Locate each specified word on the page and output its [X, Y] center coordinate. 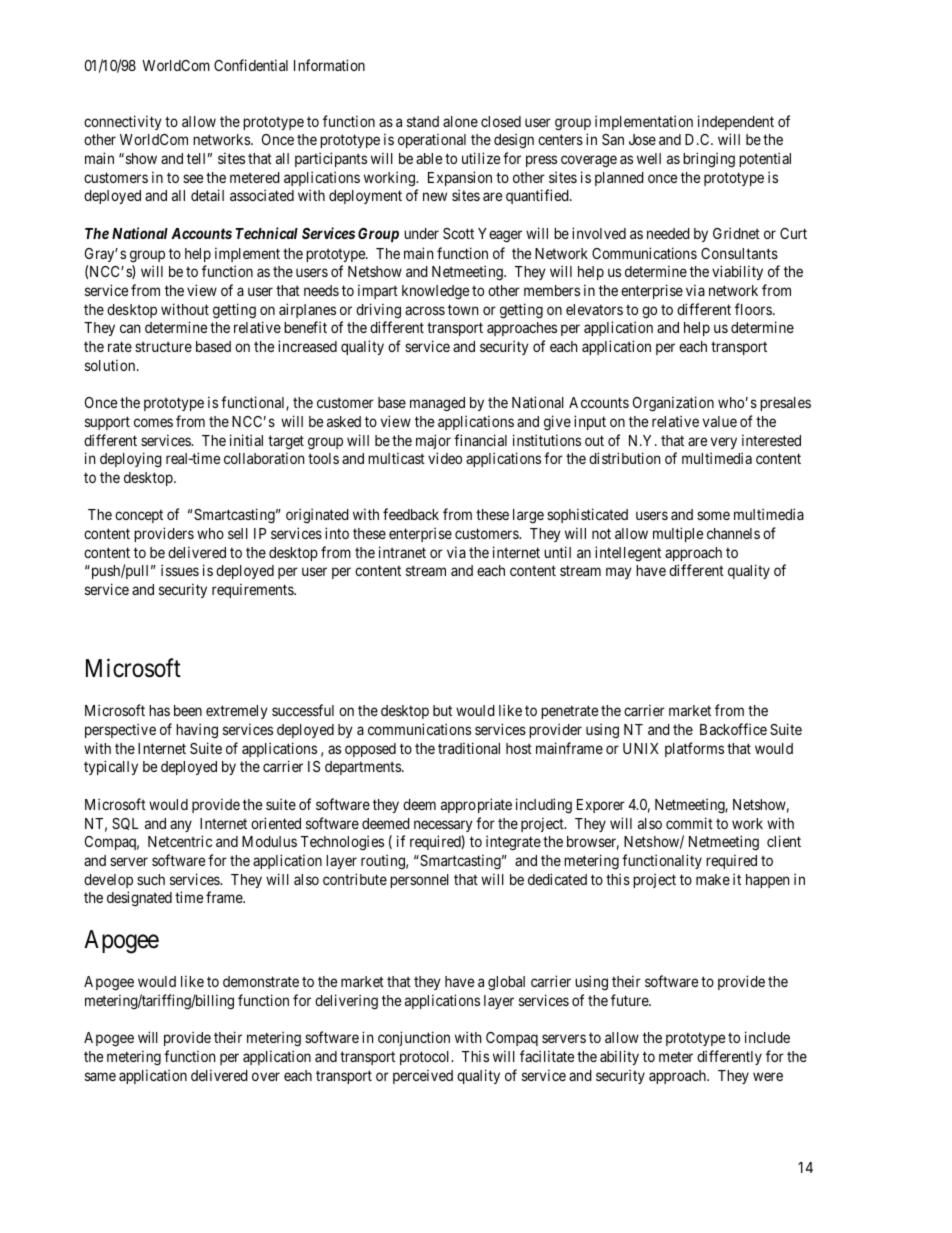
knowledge [435, 292]
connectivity [123, 122]
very [724, 443]
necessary [443, 826]
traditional [469, 748]
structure [163, 347]
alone [460, 121]
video [445, 458]
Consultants [739, 253]
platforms [694, 749]
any [181, 826]
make [713, 879]
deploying [131, 460]
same [100, 1076]
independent [736, 122]
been [188, 710]
